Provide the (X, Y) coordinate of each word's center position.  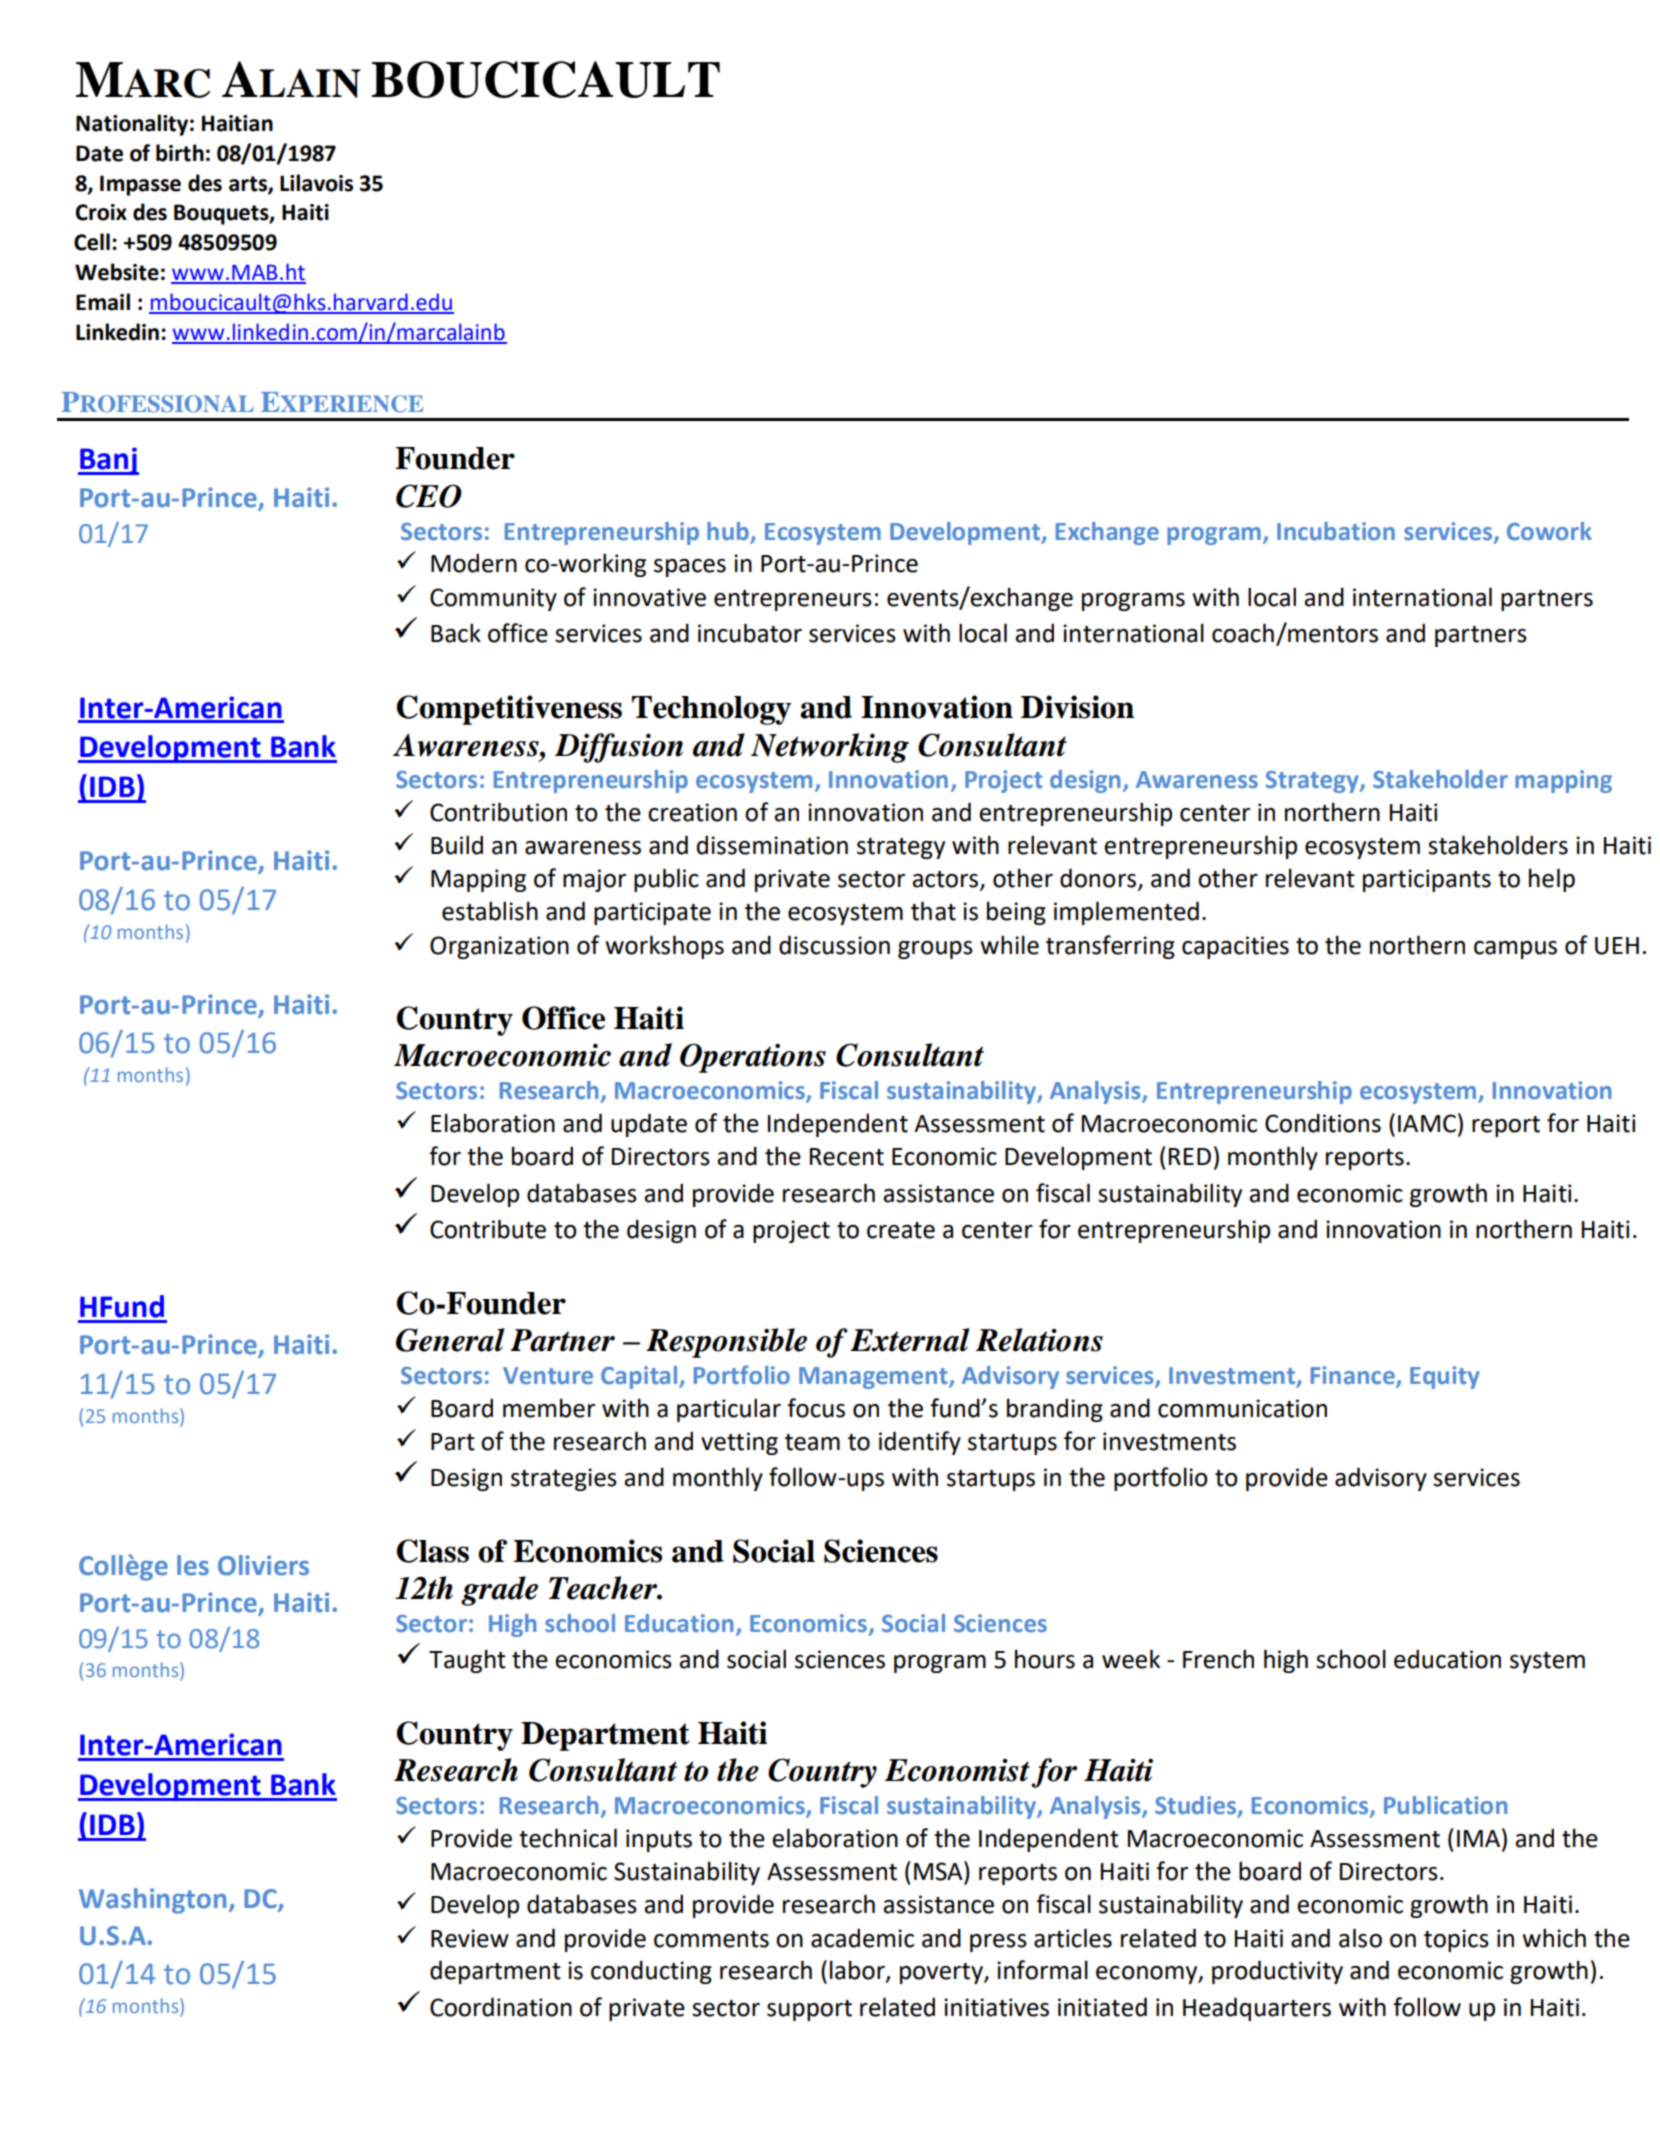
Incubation (1336, 531)
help (1552, 880)
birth (180, 153)
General (450, 1340)
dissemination (772, 845)
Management (874, 1378)
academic (862, 1938)
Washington (152, 1901)
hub (729, 532)
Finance (1353, 1375)
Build (457, 845)
